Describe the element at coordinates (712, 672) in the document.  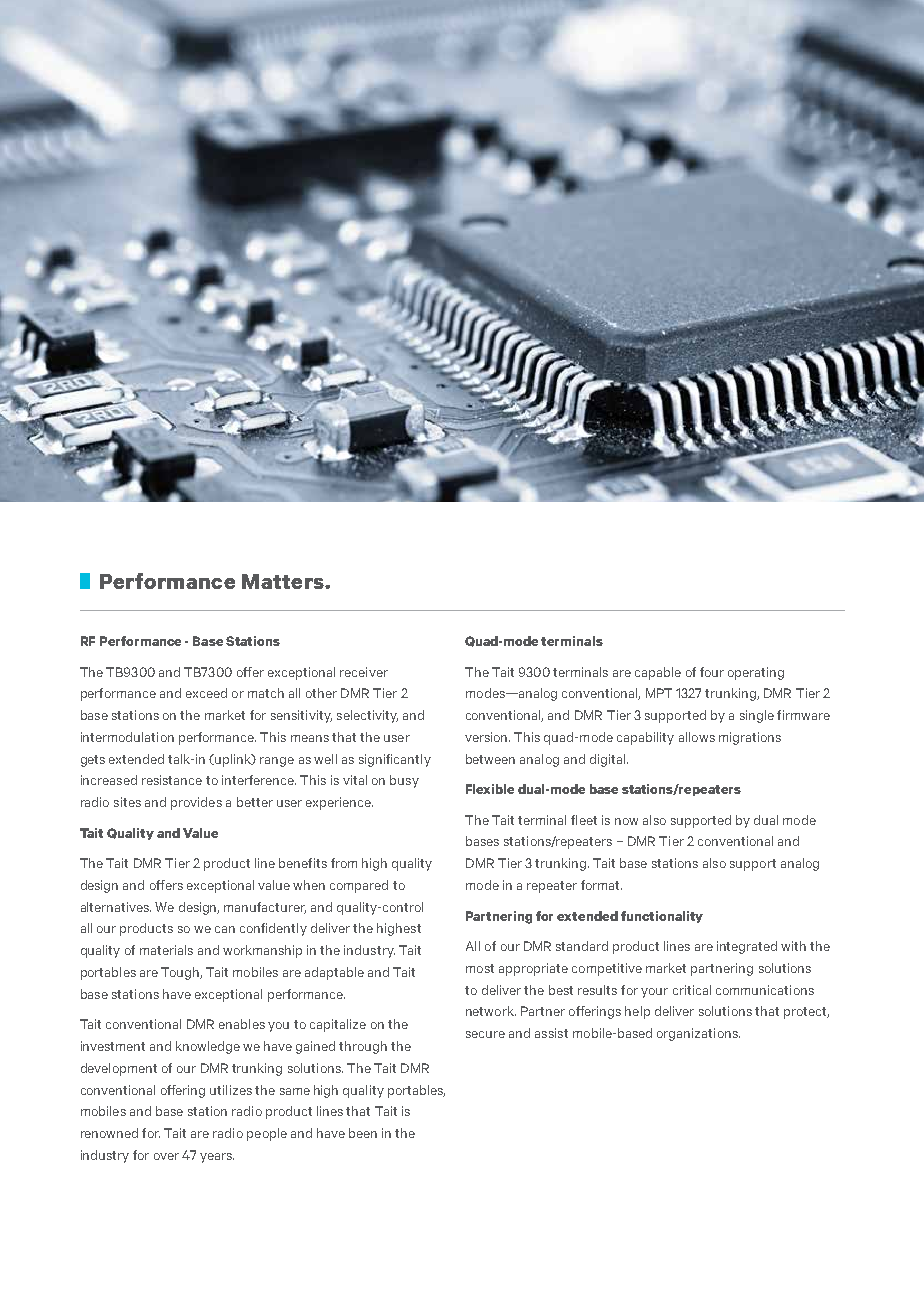
I see `four` at that location.
